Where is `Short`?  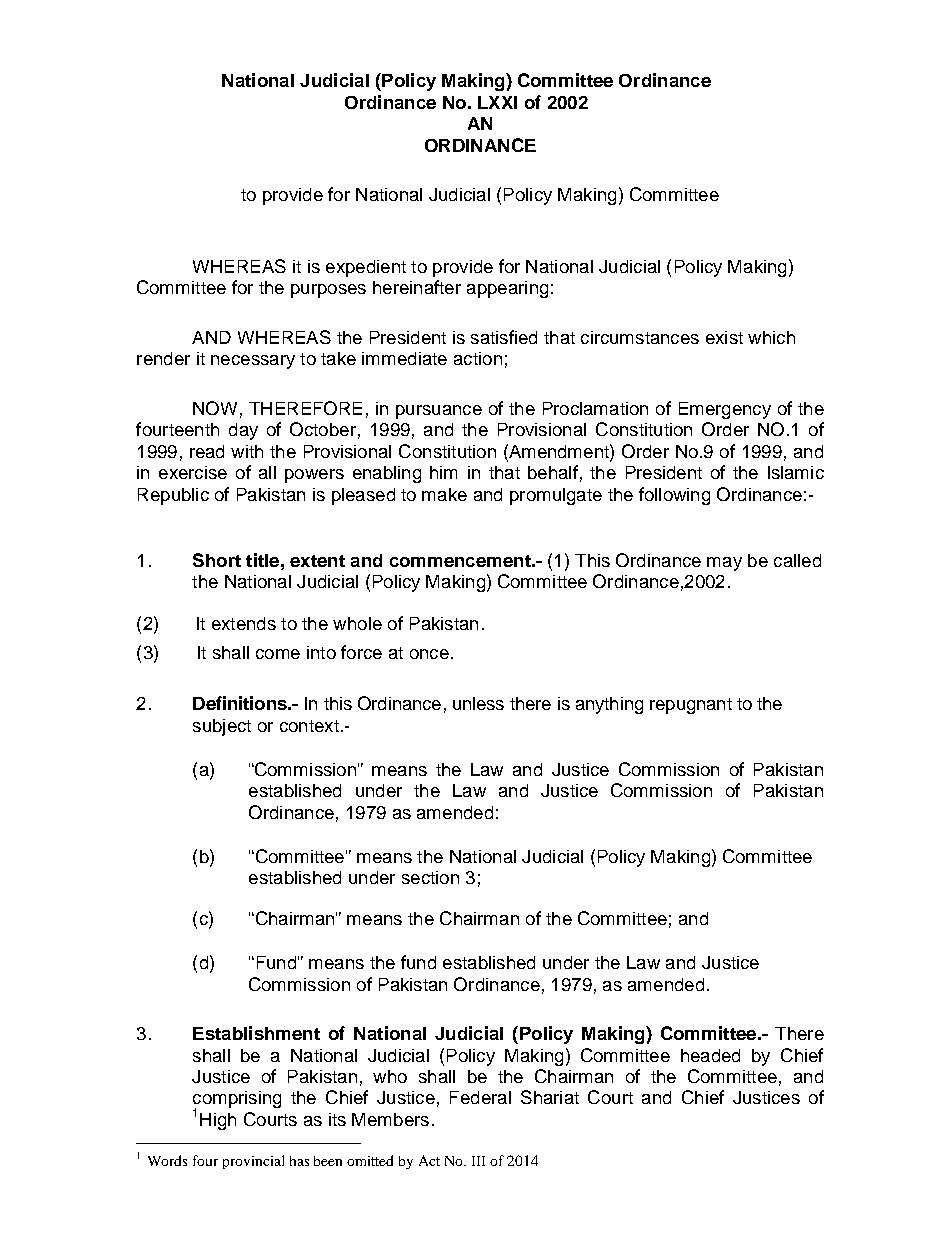 Short is located at coordinates (217, 560).
